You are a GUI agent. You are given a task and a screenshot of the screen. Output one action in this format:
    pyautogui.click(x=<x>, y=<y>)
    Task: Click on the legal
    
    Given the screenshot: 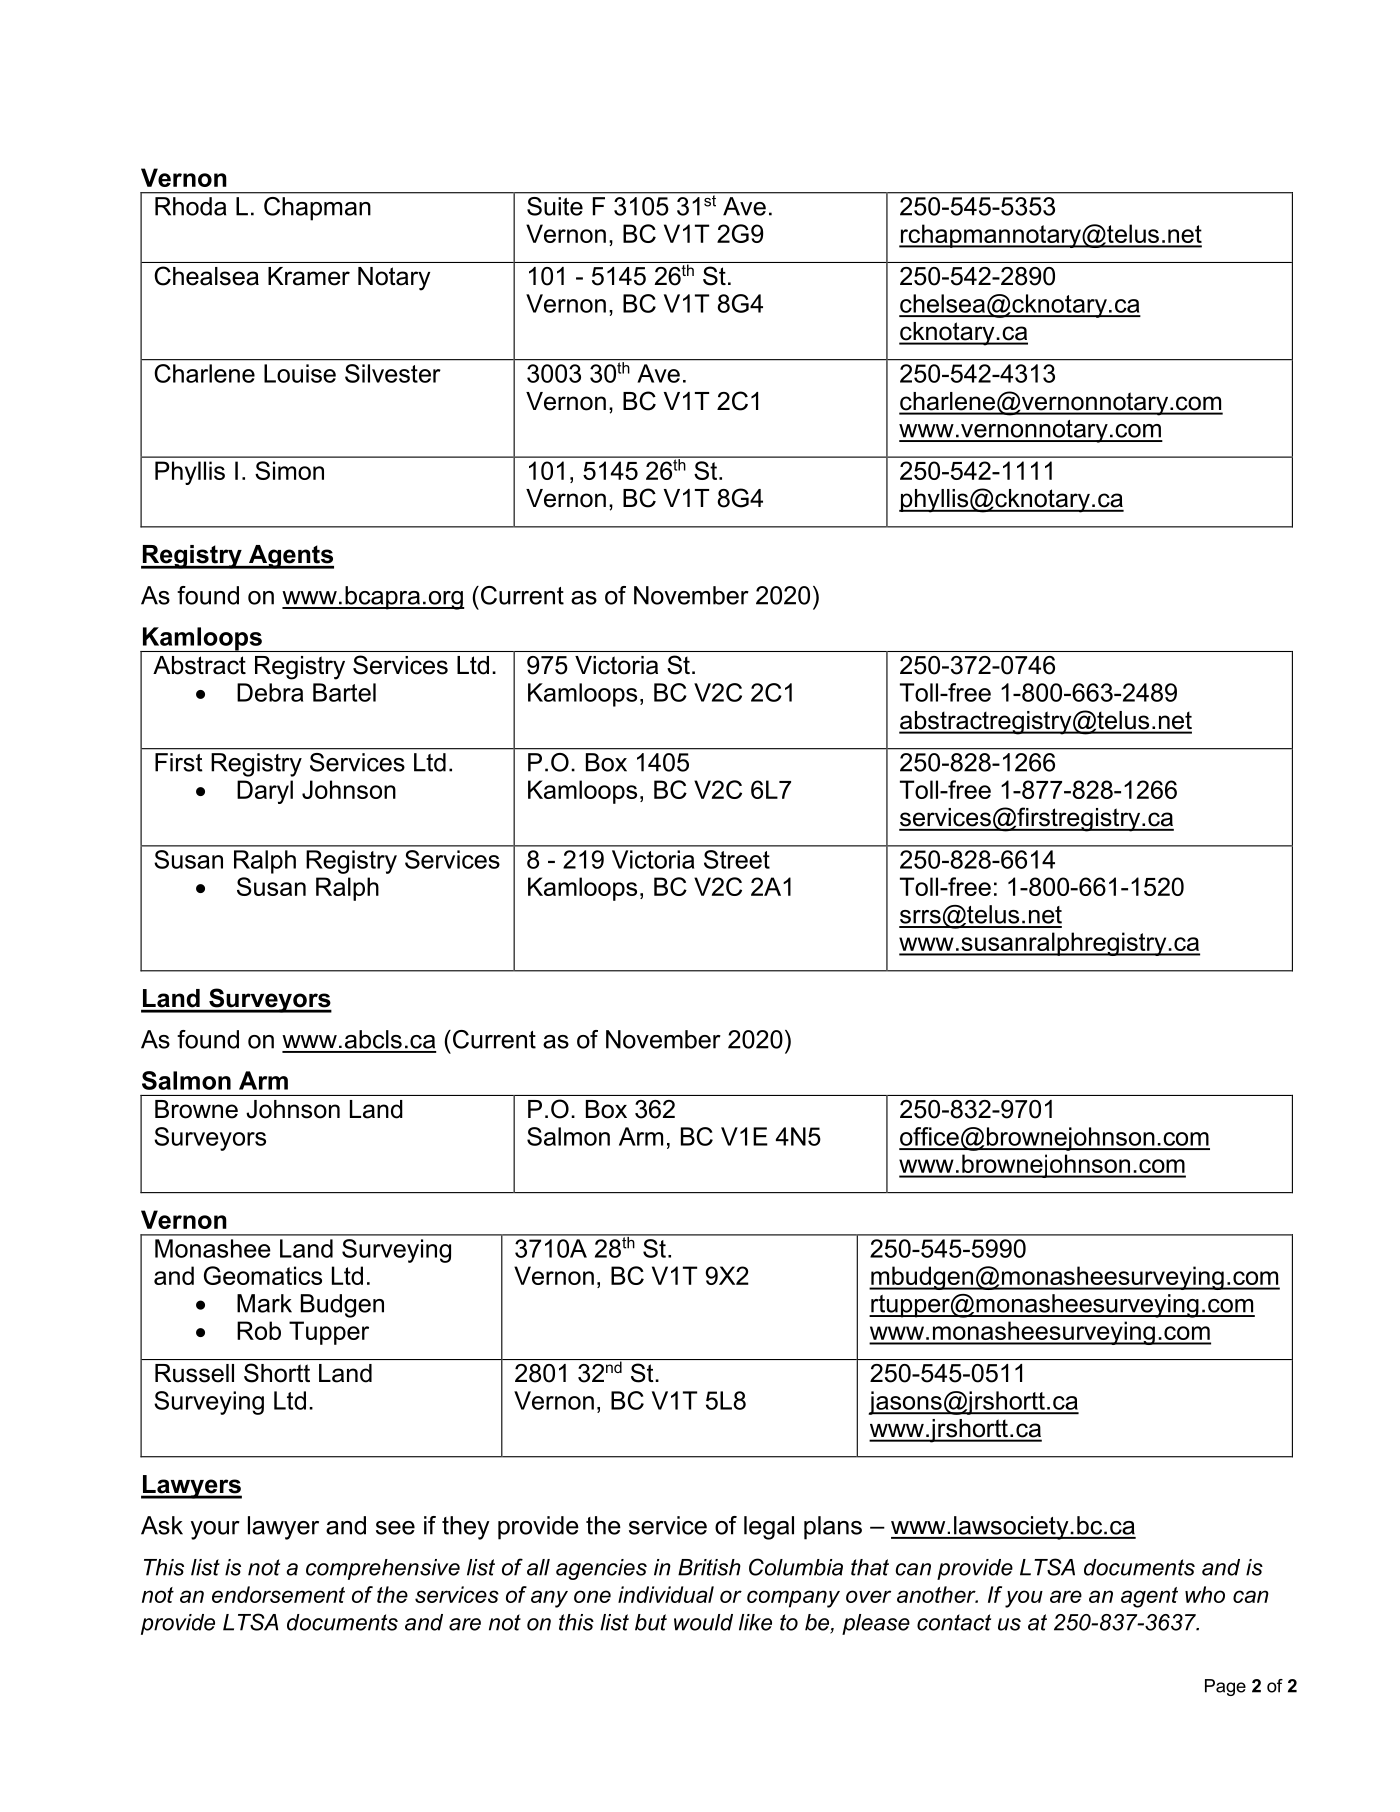 What is the action you would take?
    pyautogui.click(x=769, y=1528)
